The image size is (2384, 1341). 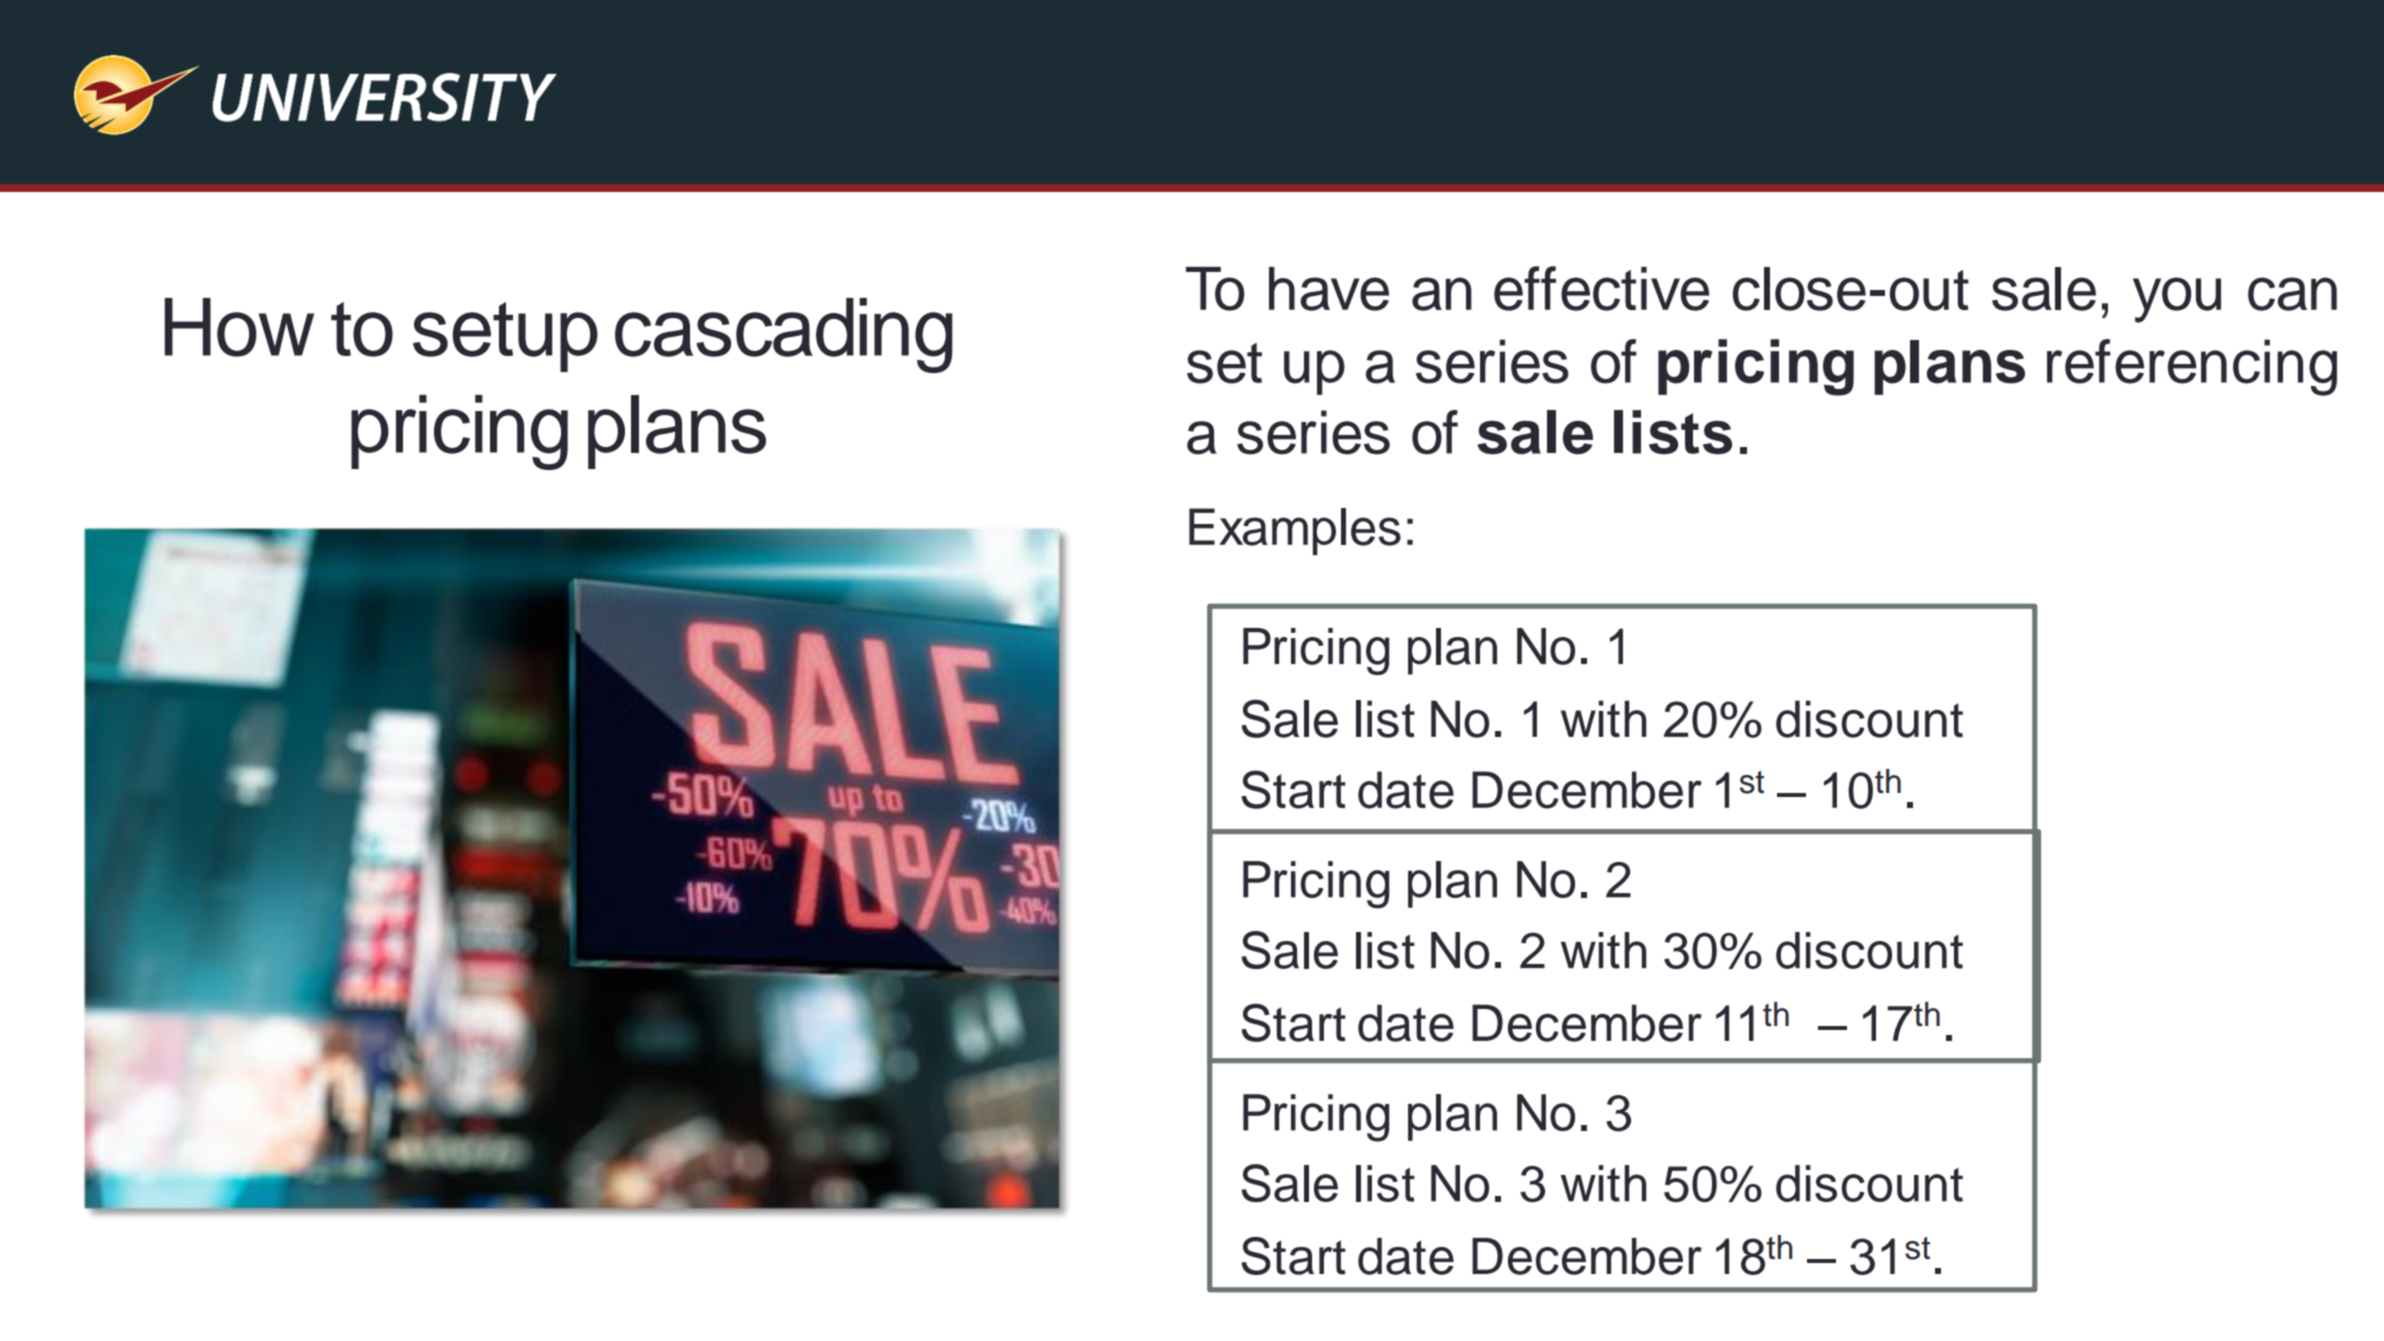 I want to click on How, so click(x=239, y=327).
